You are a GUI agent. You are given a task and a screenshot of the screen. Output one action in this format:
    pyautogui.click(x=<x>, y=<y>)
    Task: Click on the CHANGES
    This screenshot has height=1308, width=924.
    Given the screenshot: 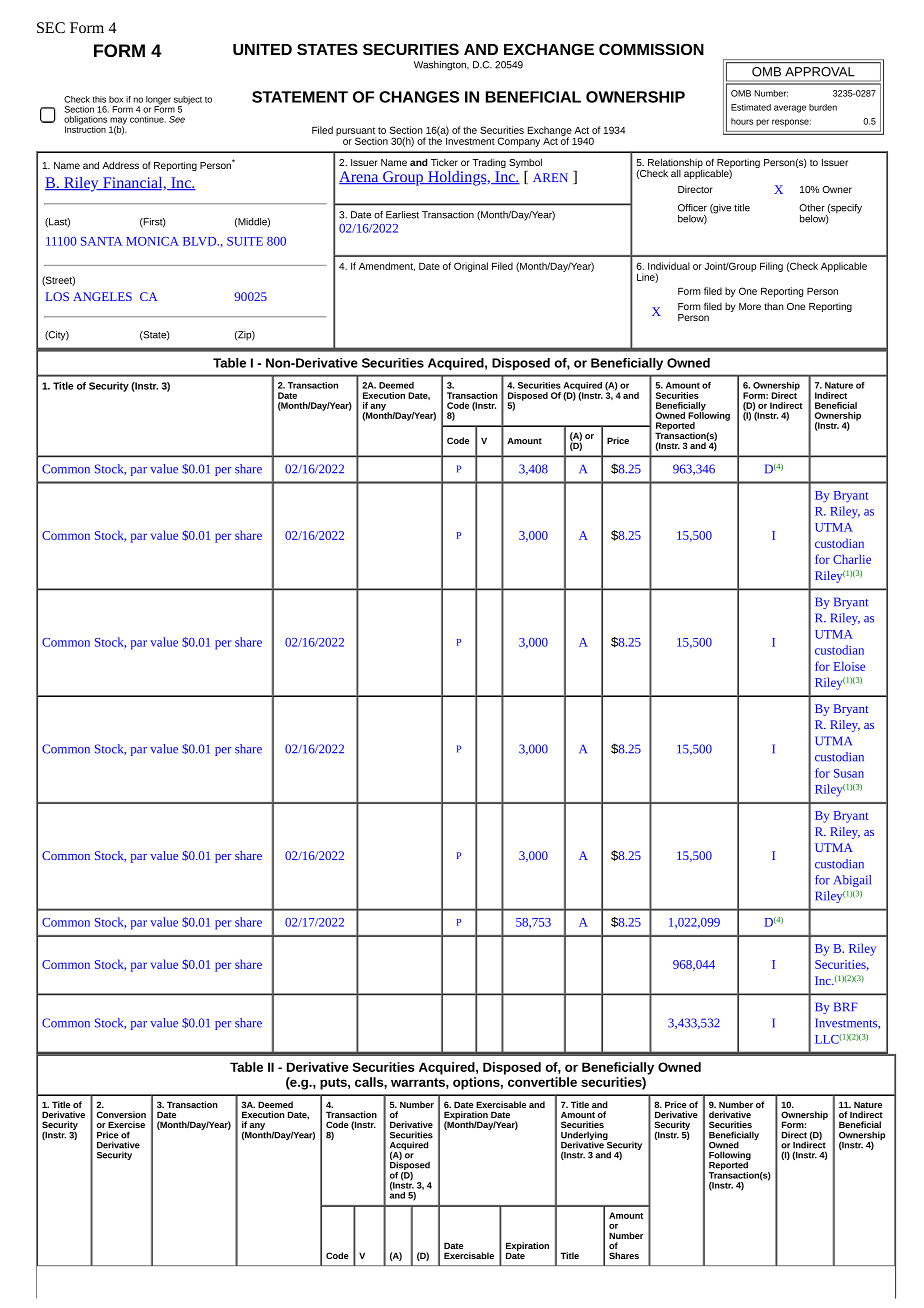 What is the action you would take?
    pyautogui.click(x=419, y=97)
